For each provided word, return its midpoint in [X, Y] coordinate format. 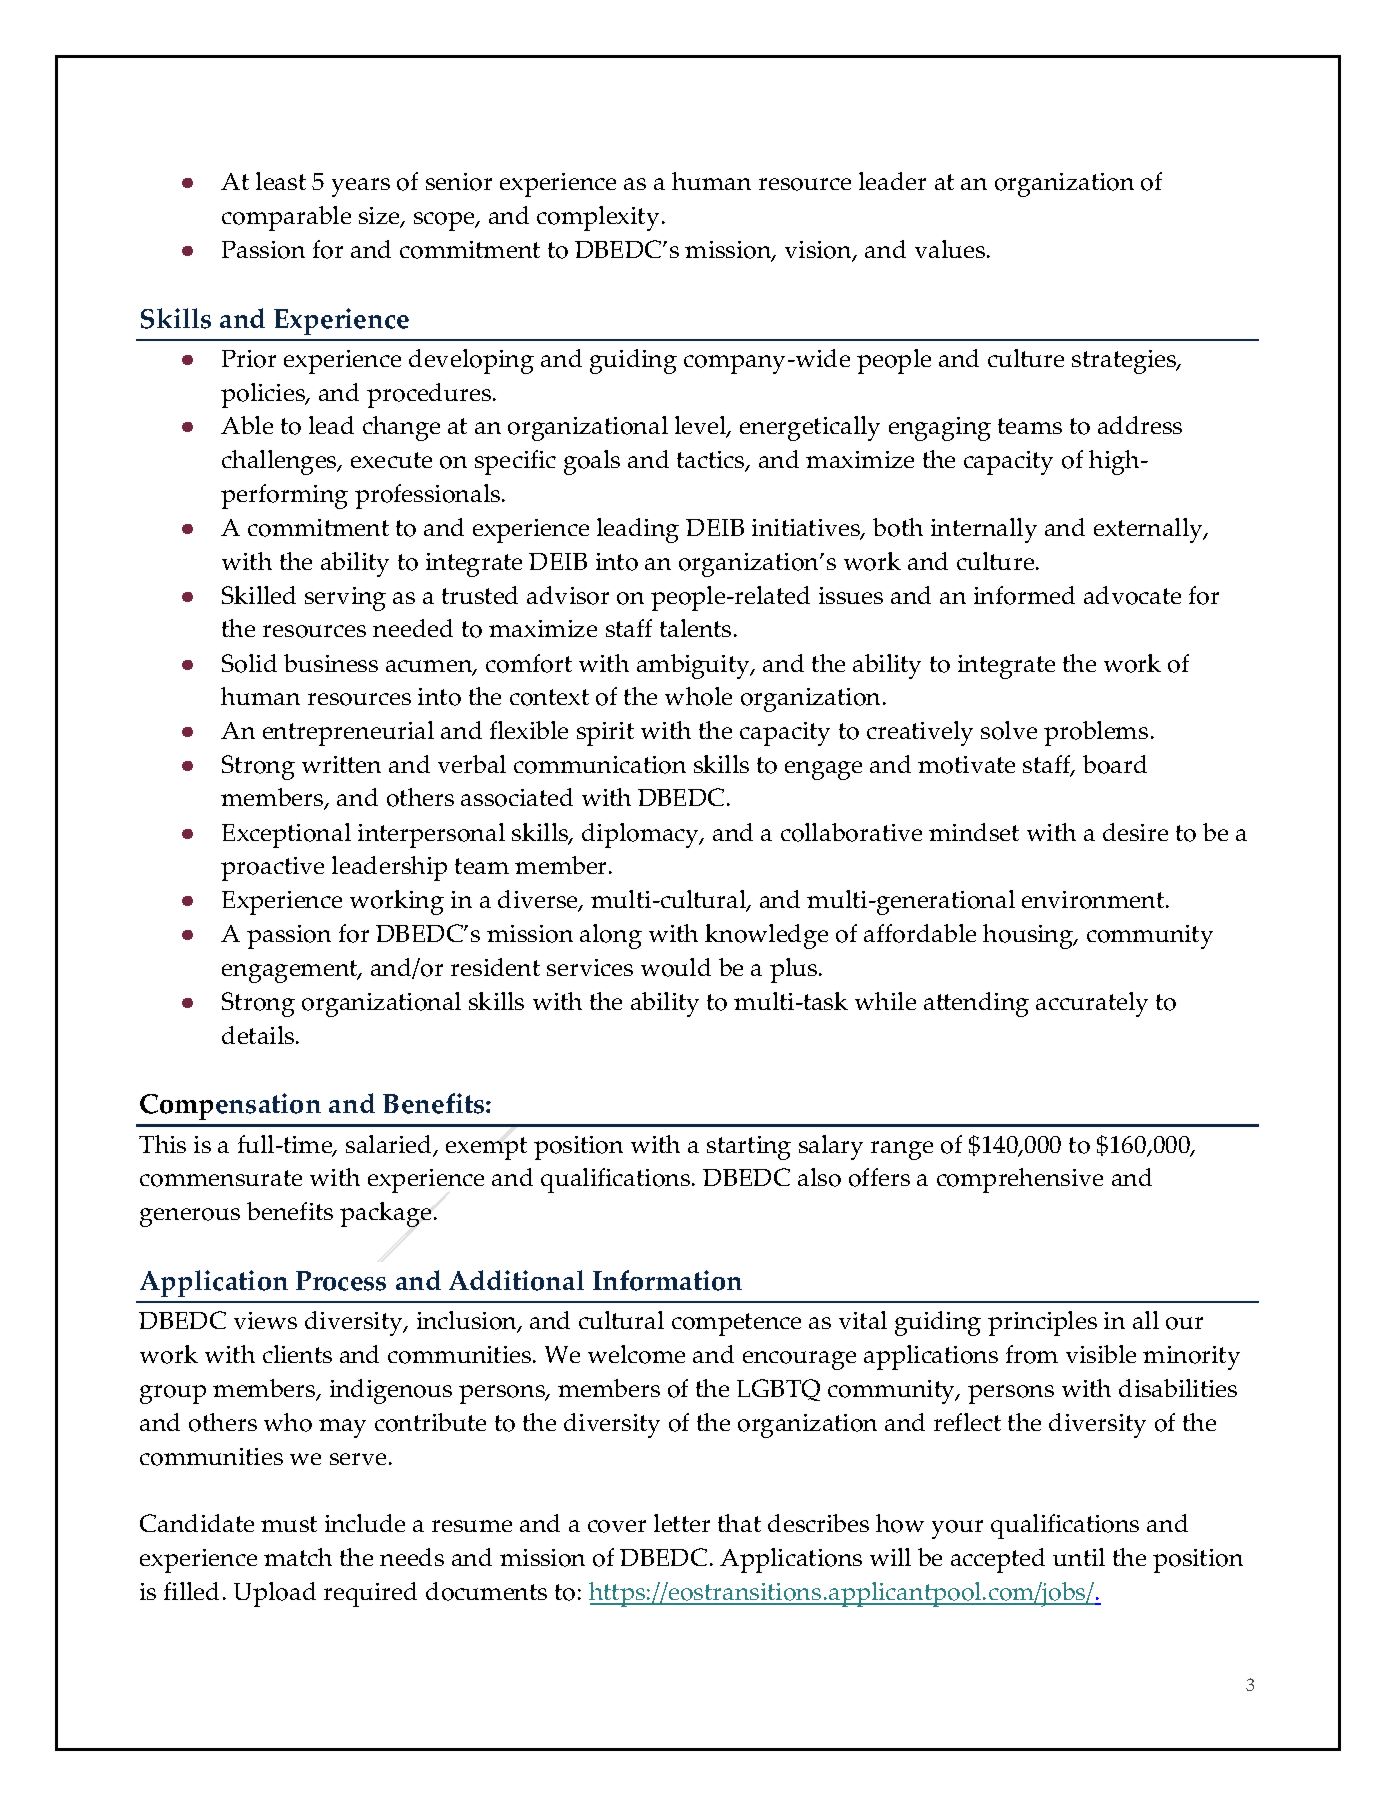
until [1079, 1557]
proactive [272, 869]
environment [1094, 900]
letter [682, 1523]
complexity [598, 218]
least [281, 181]
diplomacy [642, 835]
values [951, 249]
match [298, 1557]
